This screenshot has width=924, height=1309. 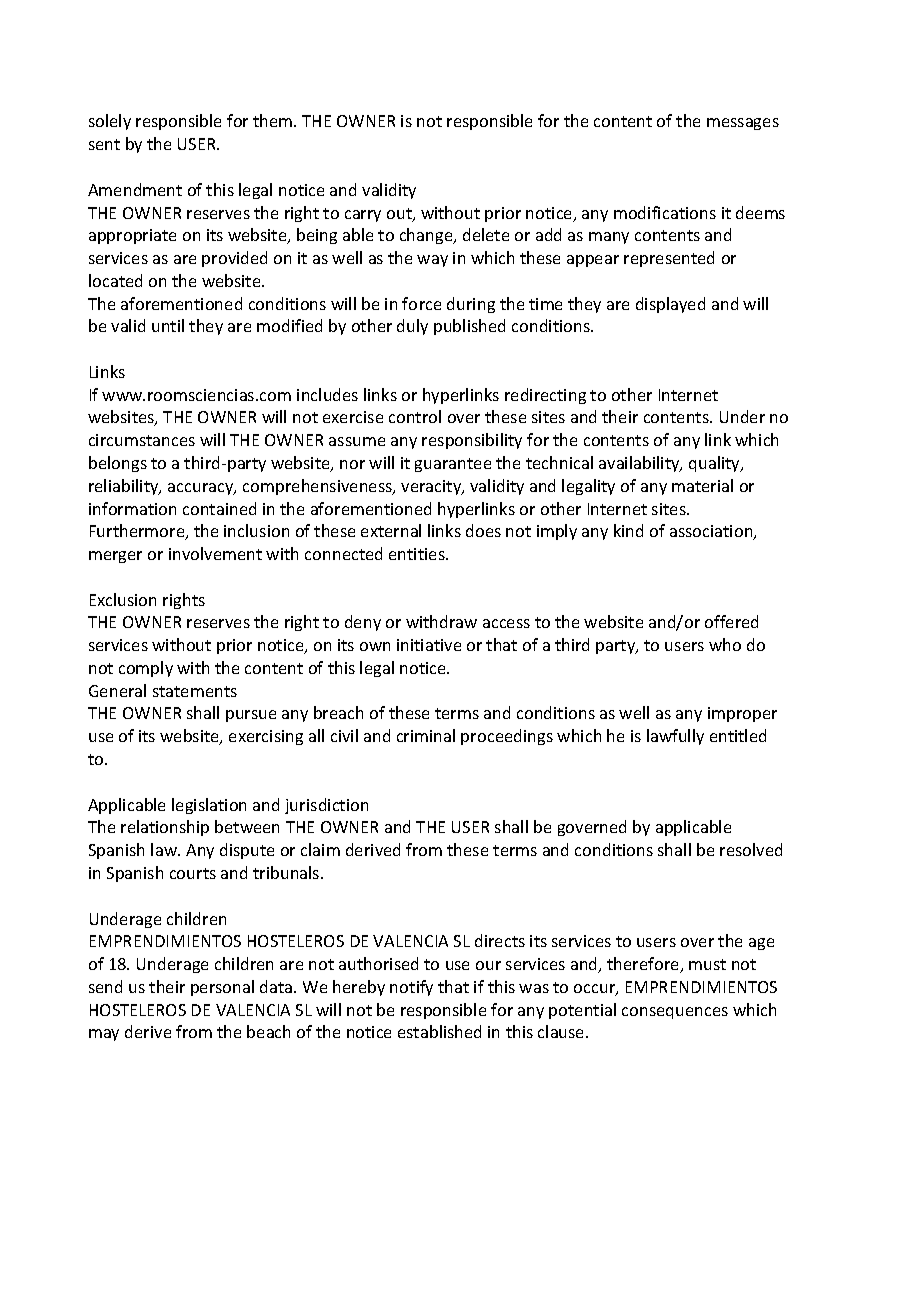 I want to click on association, so click(x=712, y=532).
